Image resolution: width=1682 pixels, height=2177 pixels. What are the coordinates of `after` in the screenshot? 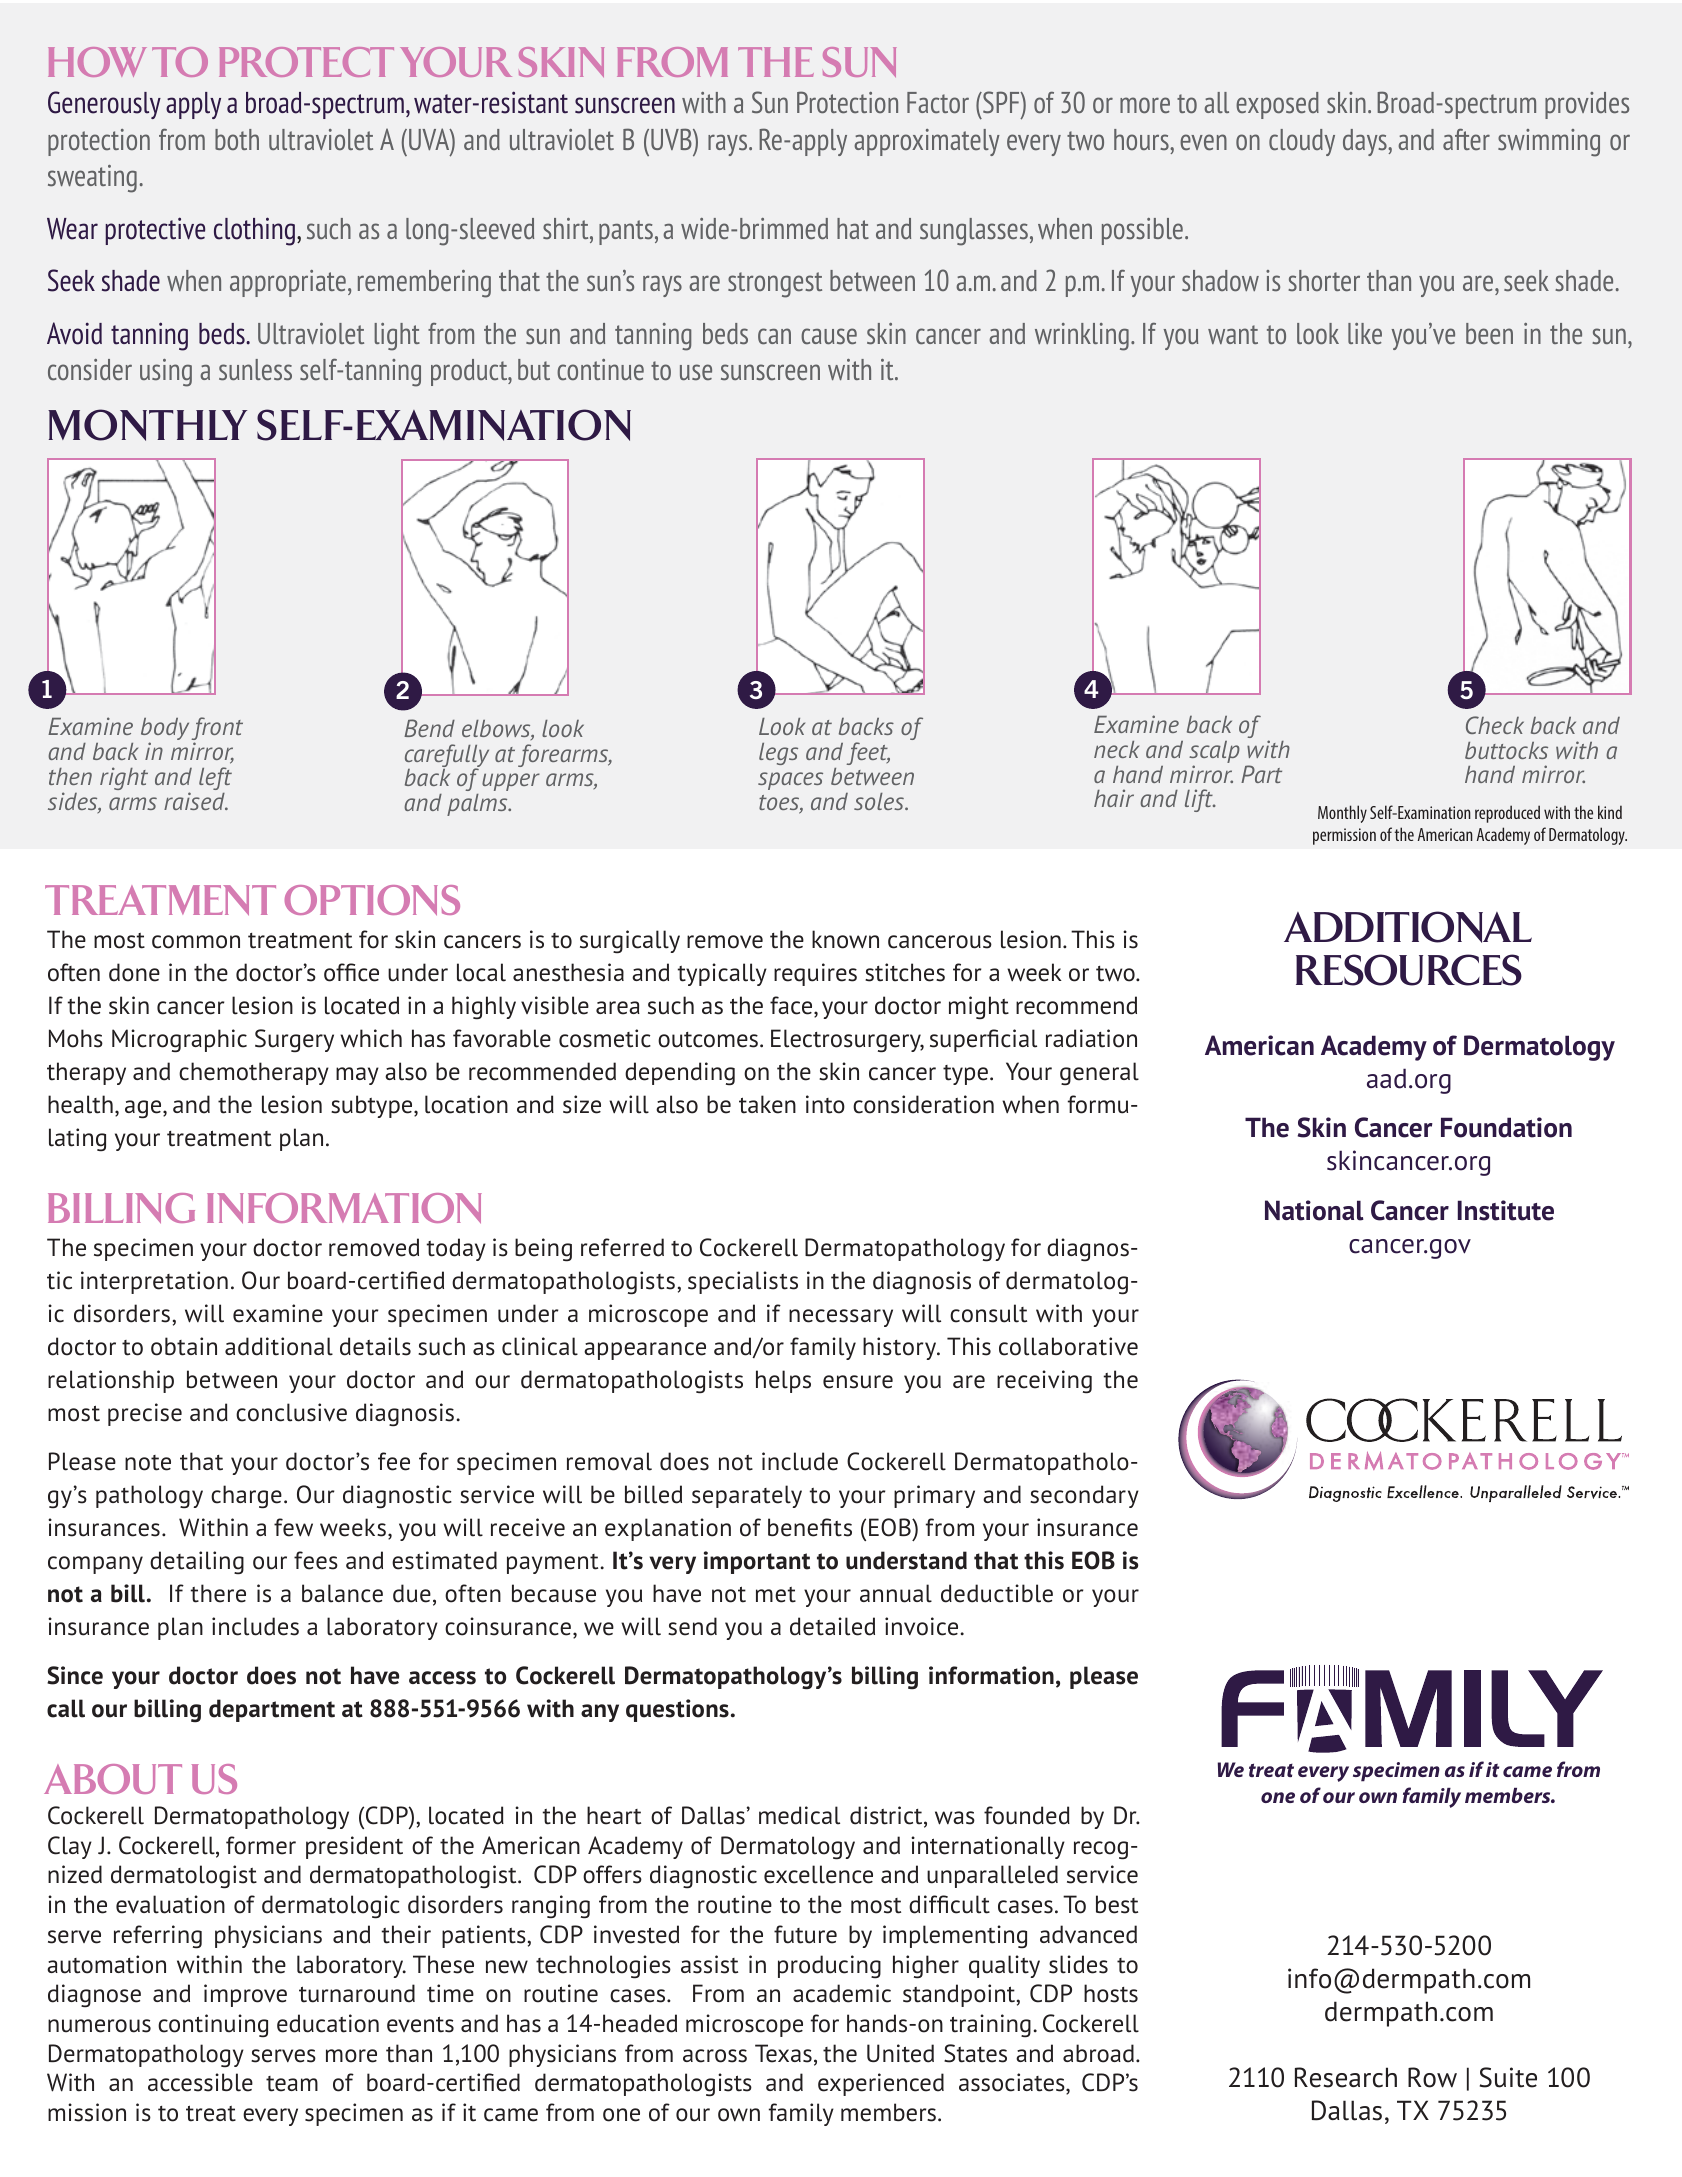 It's located at (1466, 139).
